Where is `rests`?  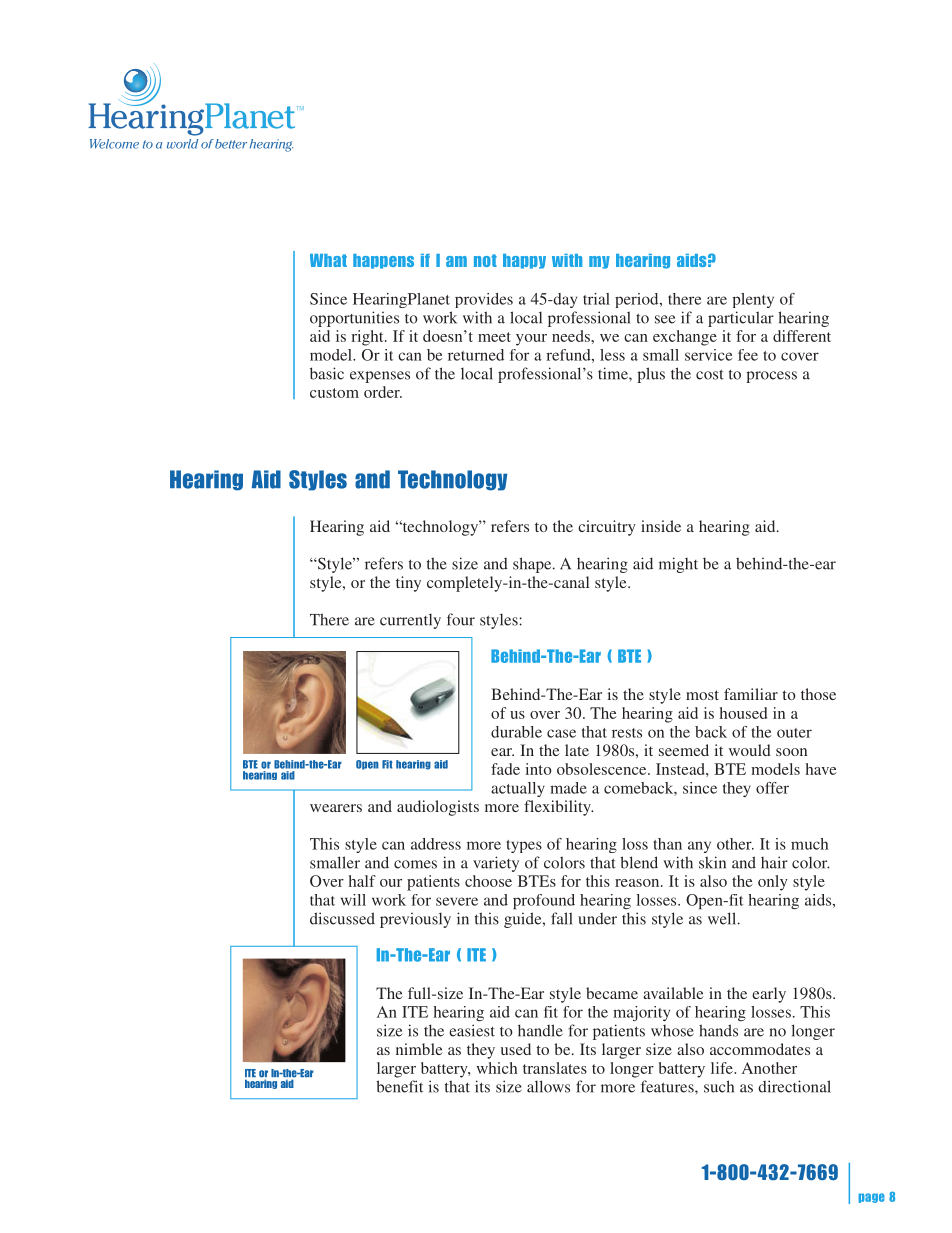
rests is located at coordinates (627, 733).
